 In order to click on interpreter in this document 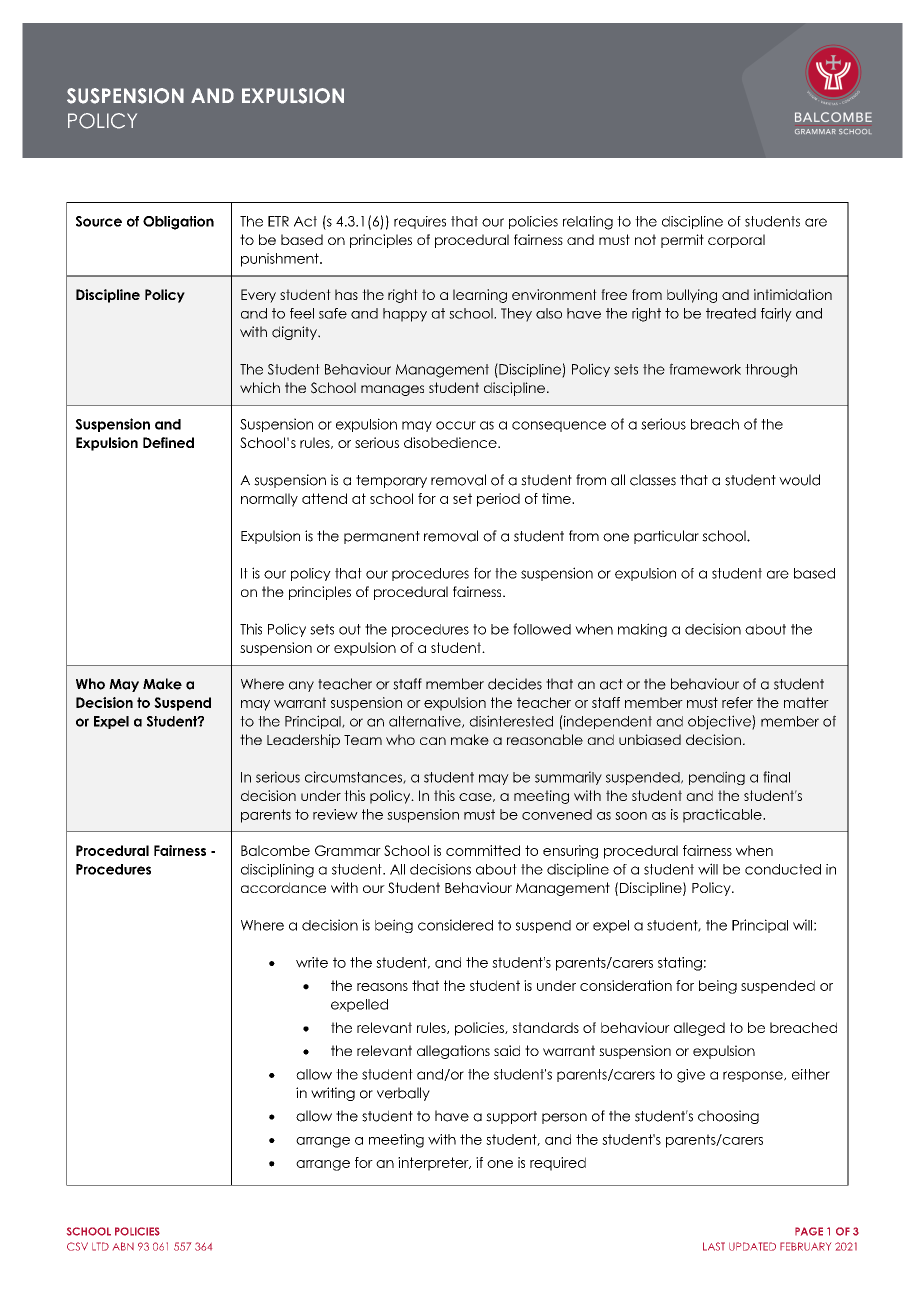, I will do `click(434, 1164)`.
